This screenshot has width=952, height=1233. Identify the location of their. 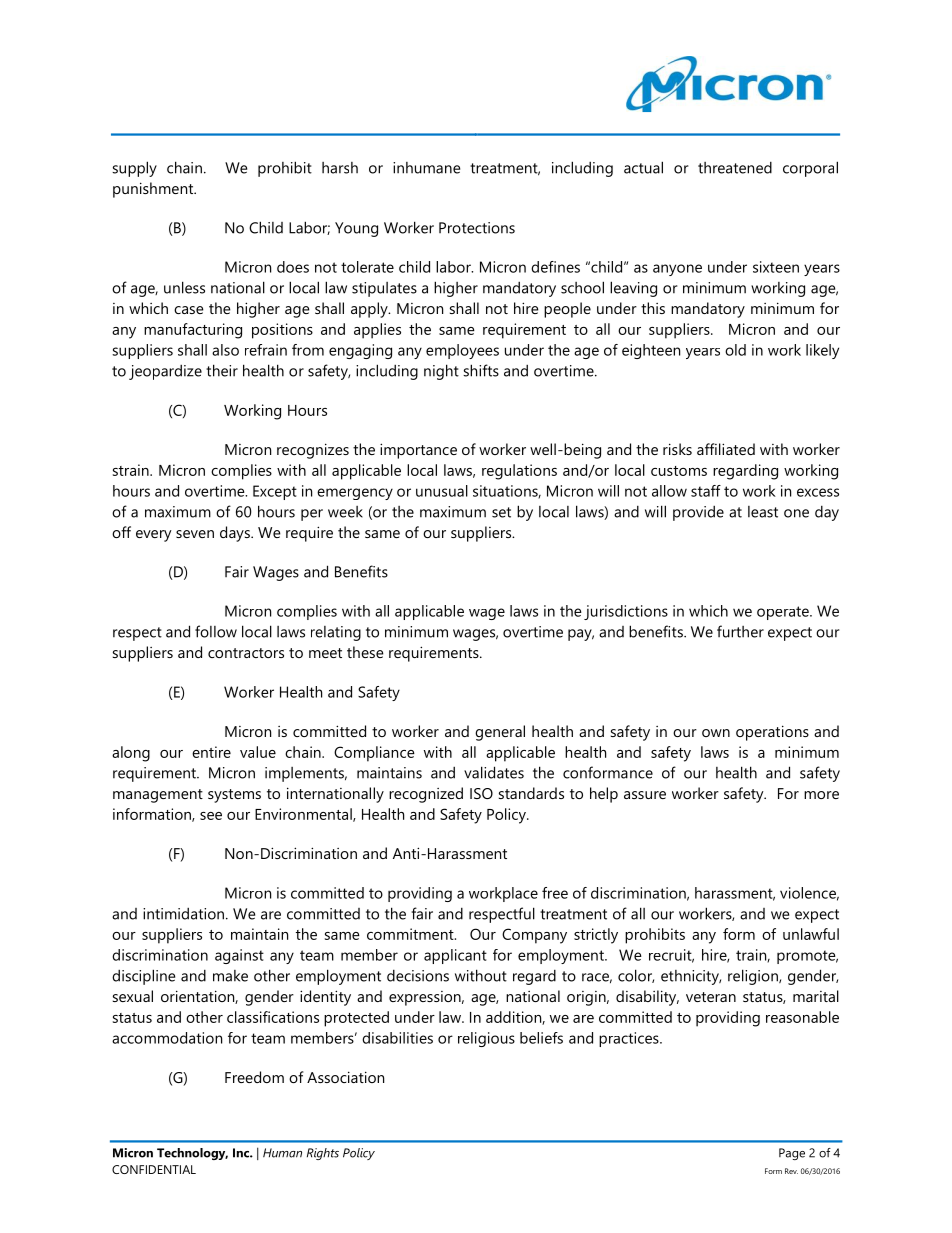
(222, 370).
